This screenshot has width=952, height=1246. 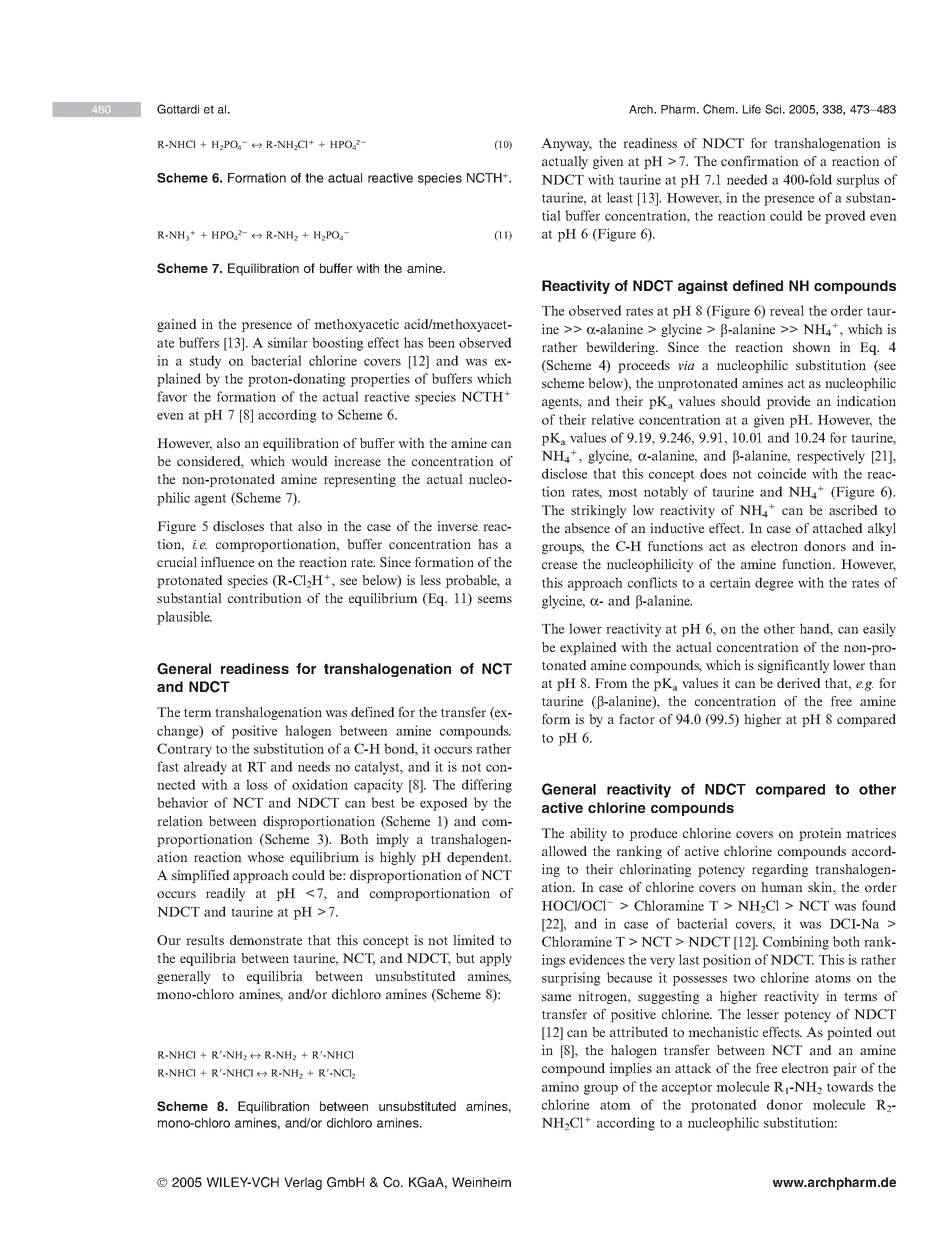 I want to click on significantly, so click(x=793, y=666).
